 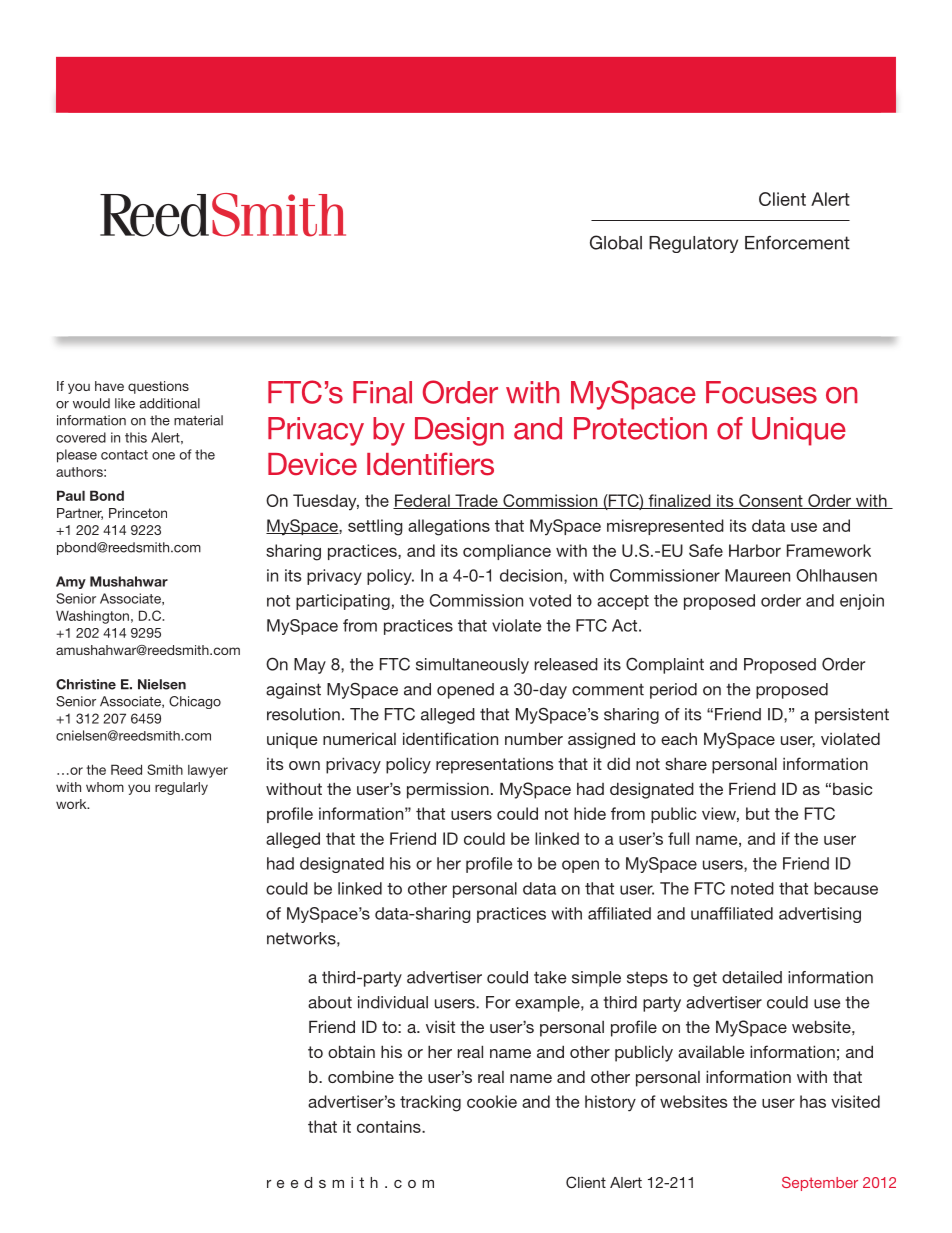 I want to click on Princeton, so click(x=138, y=513).
